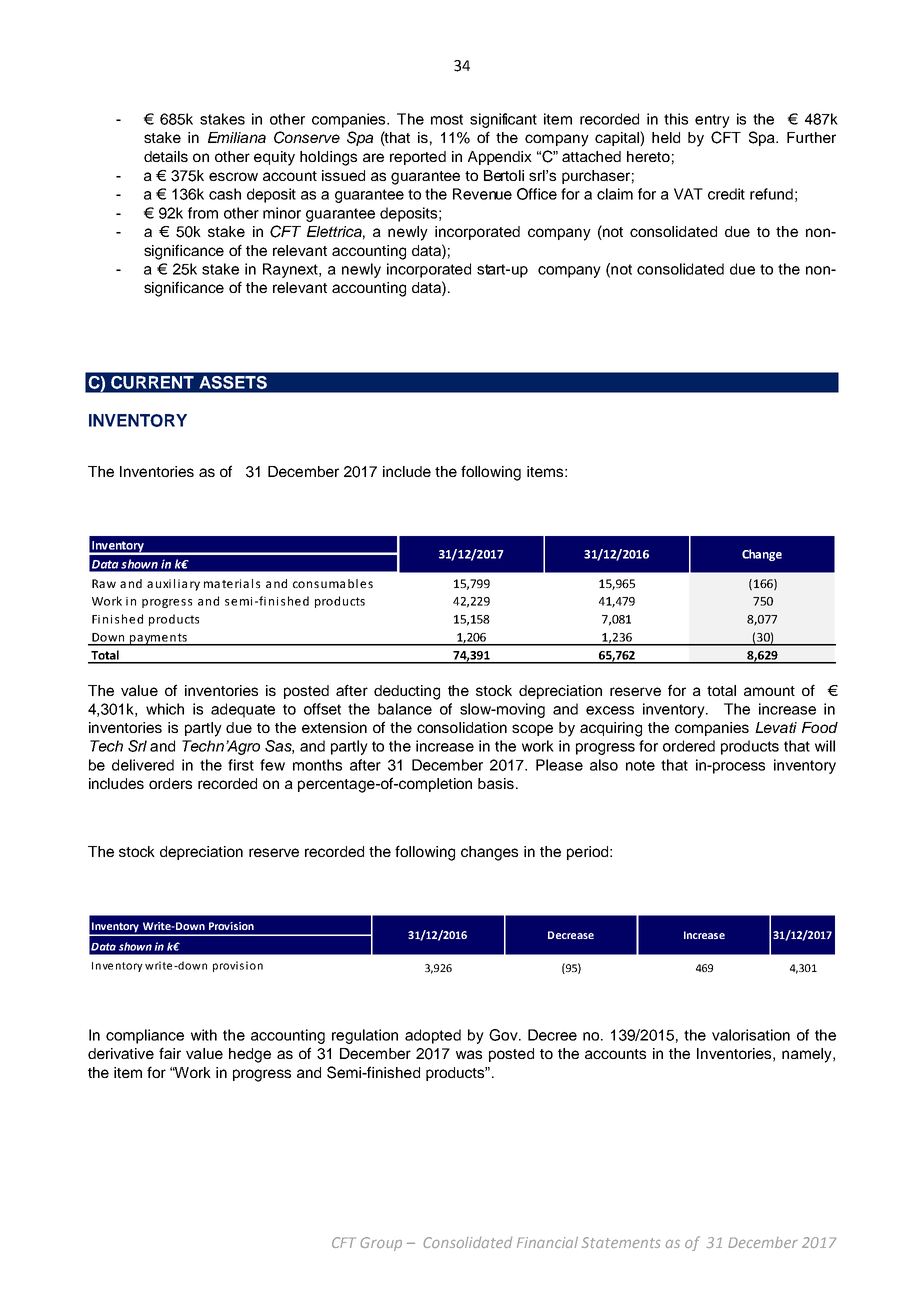 This image has height=1308, width=924. Describe the element at coordinates (571, 935) in the image. I see `Decrease` at that location.
